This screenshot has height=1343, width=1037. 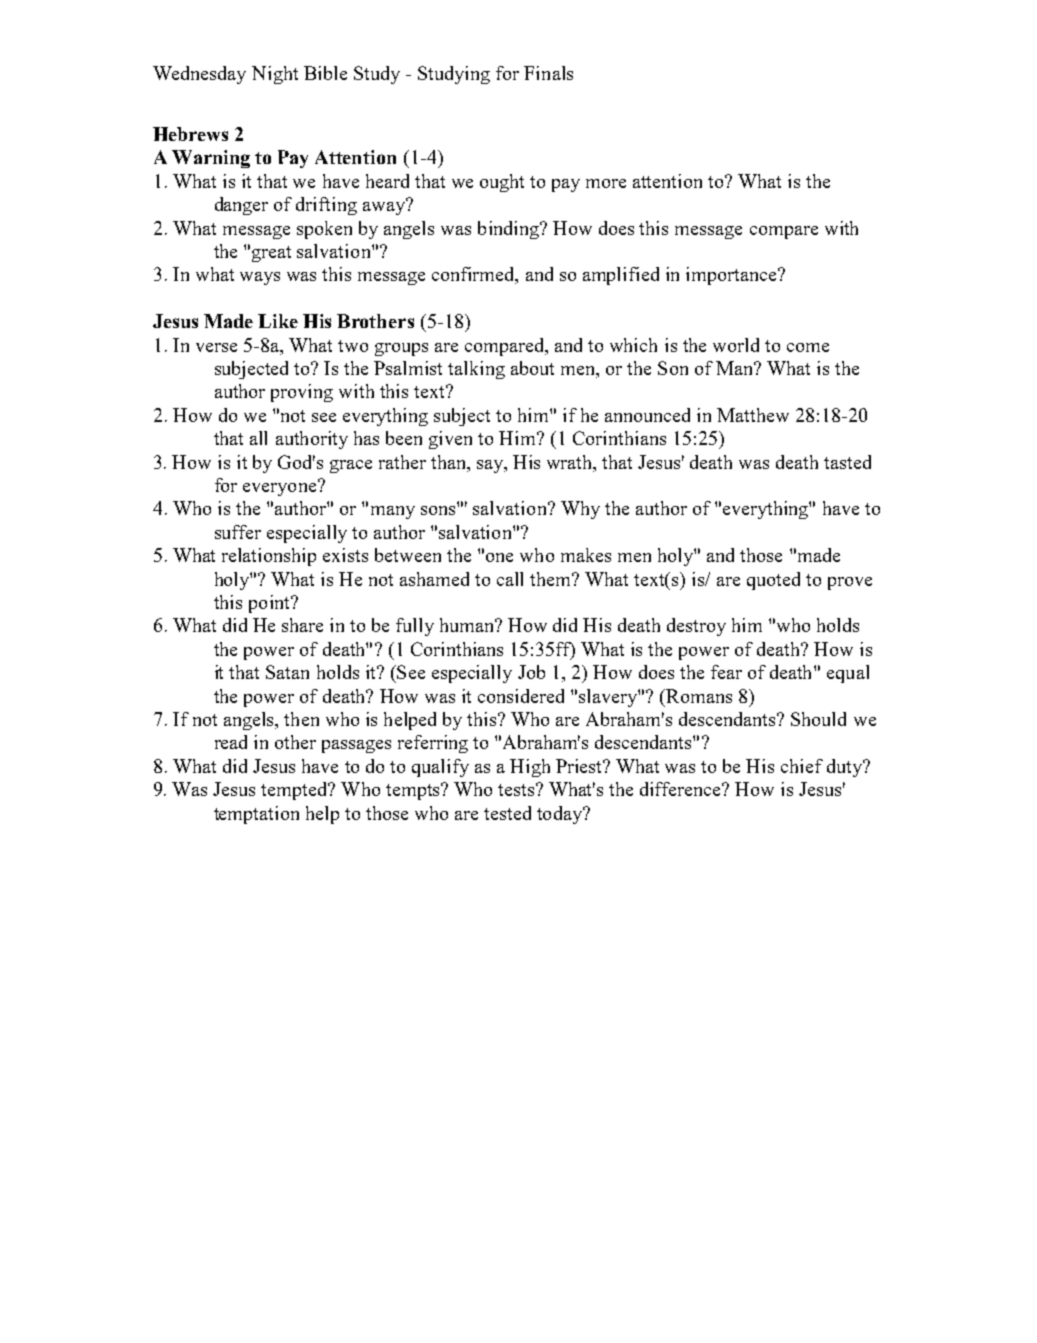 What do you see at coordinates (753, 415) in the screenshot?
I see `Matthew` at bounding box center [753, 415].
